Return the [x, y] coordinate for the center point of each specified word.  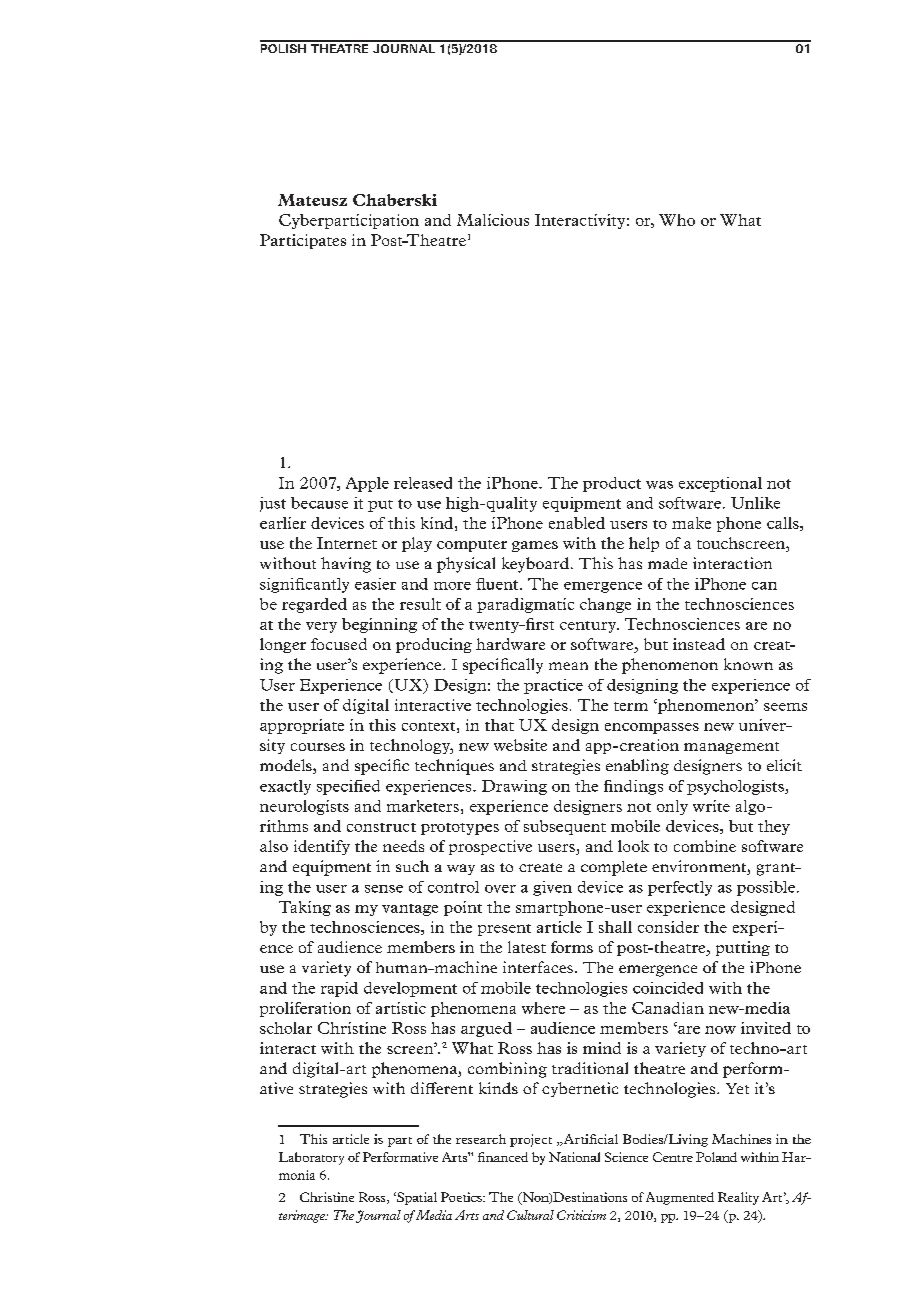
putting [743, 948]
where [543, 1008]
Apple [367, 484]
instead [699, 644]
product [612, 484]
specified [348, 787]
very [321, 627]
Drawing [514, 787]
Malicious [493, 220]
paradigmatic [525, 605]
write [711, 806]
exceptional [720, 484]
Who [677, 220]
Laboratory [311, 1158]
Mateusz [312, 200]
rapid [339, 989]
